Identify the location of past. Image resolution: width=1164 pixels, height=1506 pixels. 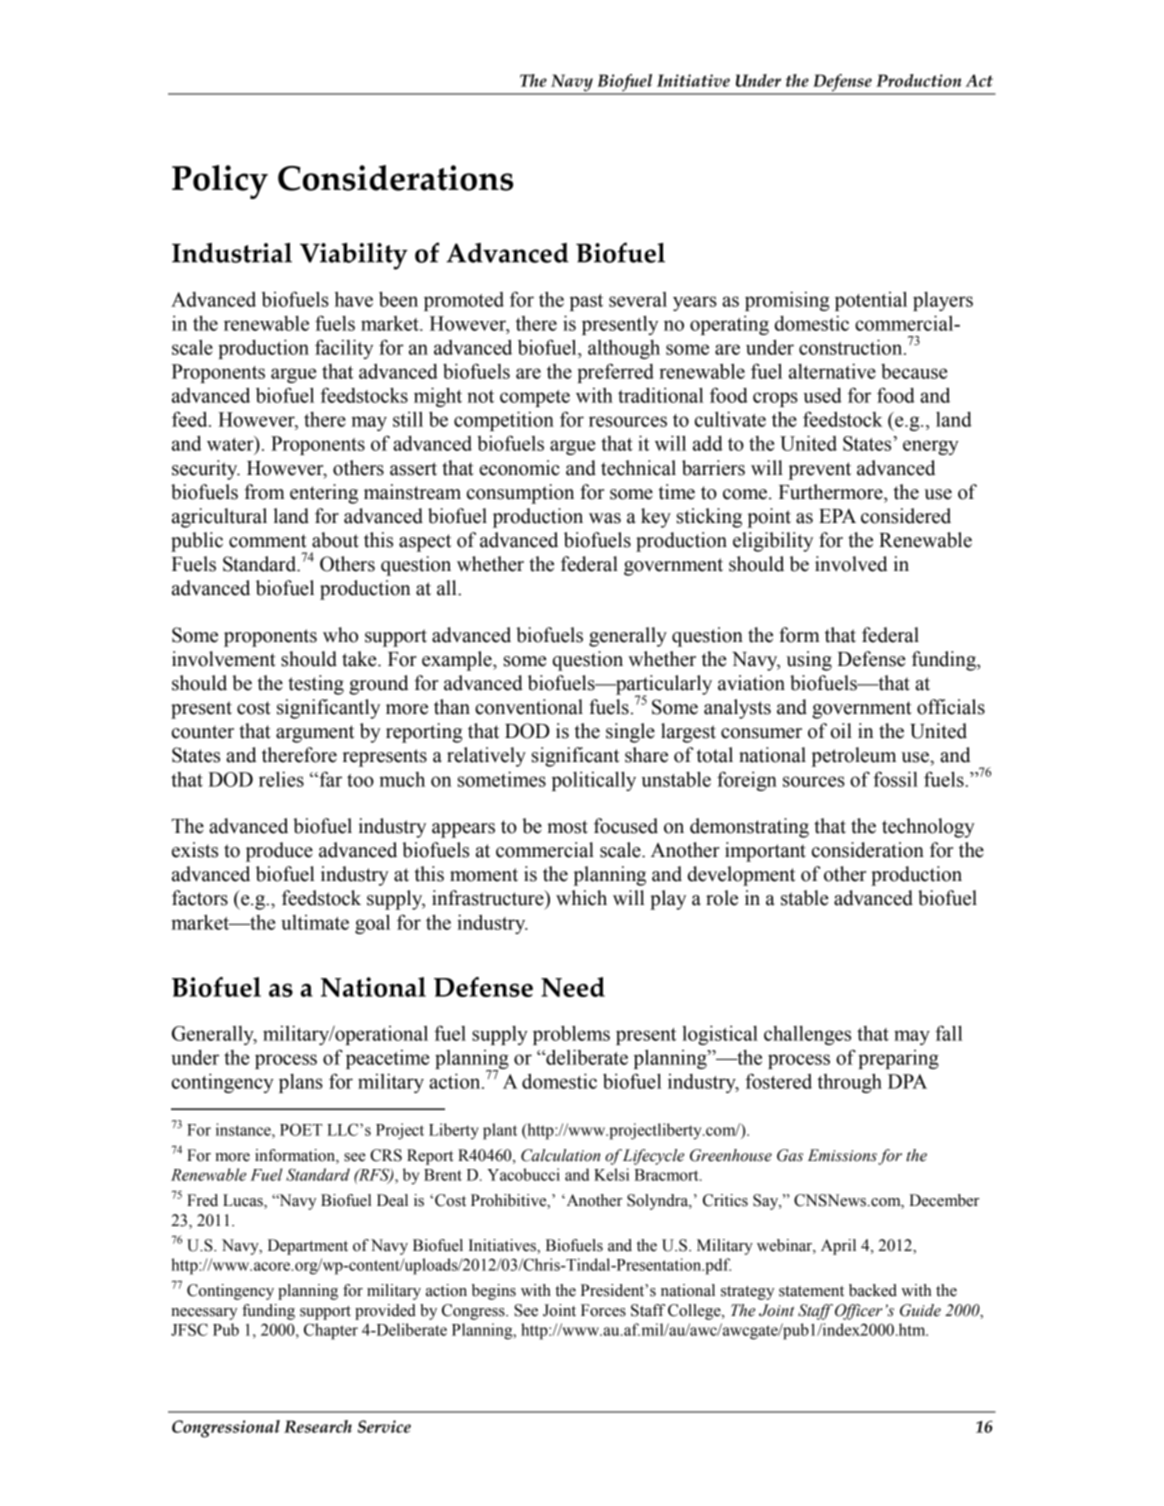
(586, 302).
